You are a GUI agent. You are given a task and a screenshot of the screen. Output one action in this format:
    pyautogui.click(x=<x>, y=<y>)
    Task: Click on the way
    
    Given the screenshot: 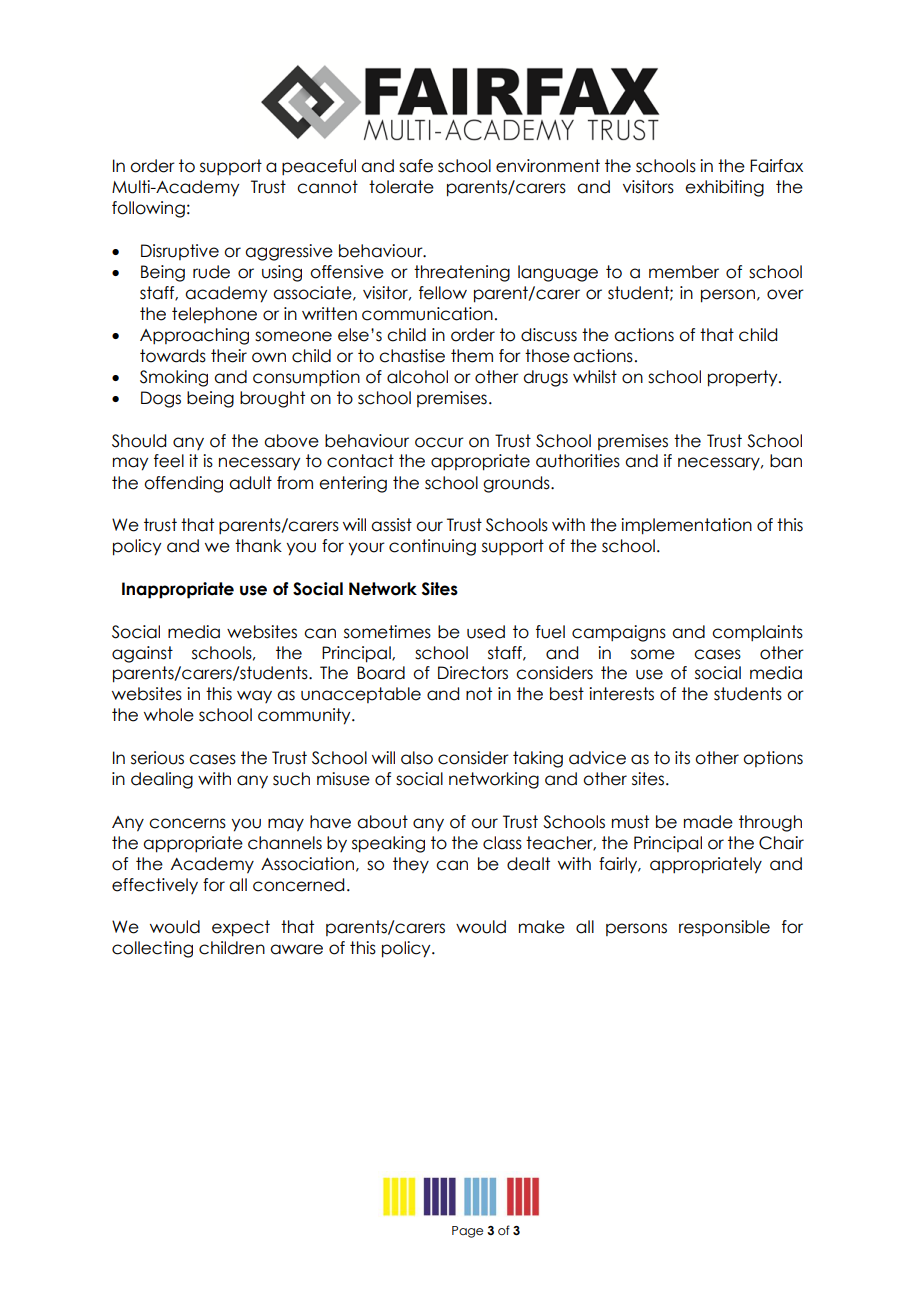 What is the action you would take?
    pyautogui.click(x=254, y=696)
